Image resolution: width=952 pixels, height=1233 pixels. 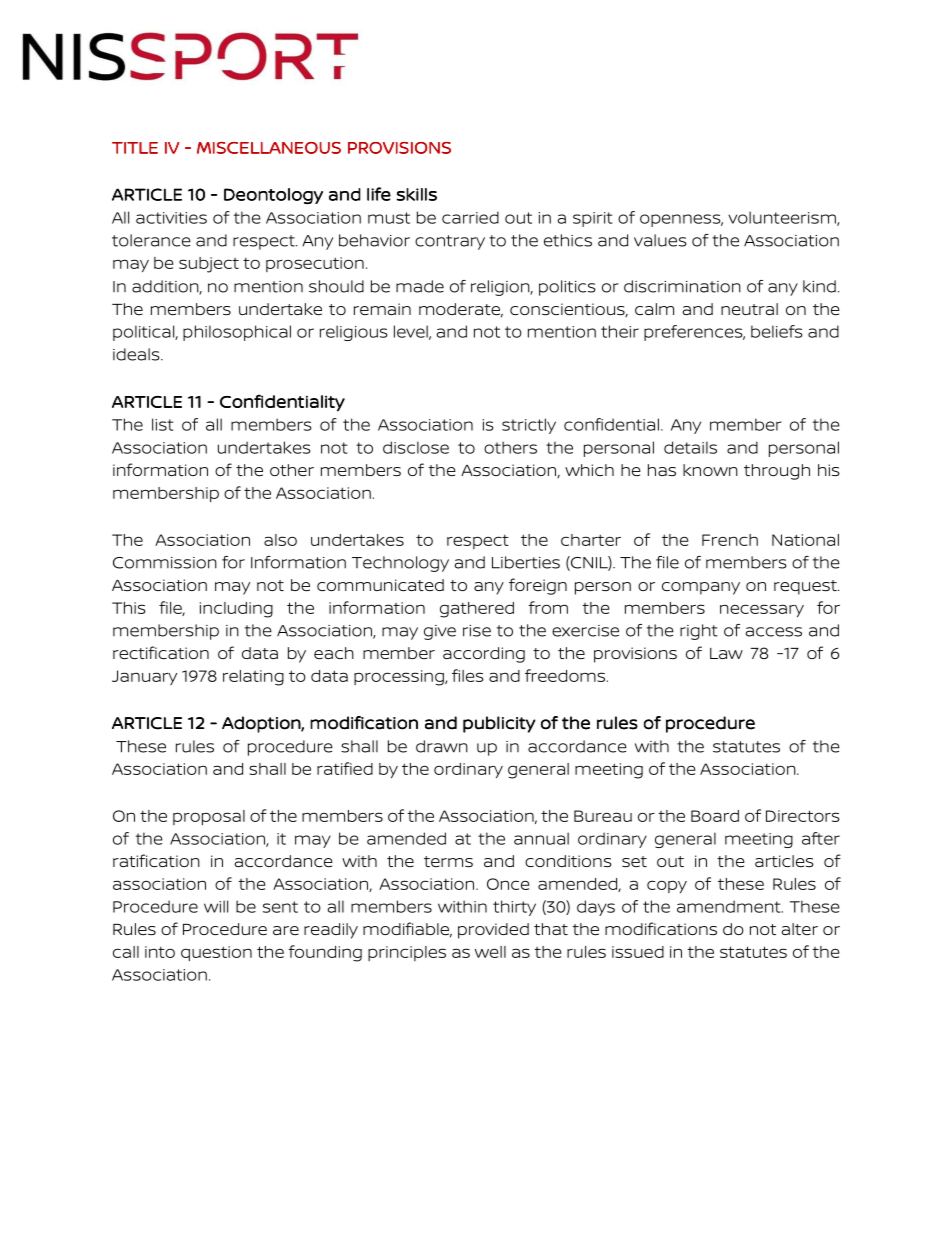 I want to click on including, so click(x=236, y=610).
